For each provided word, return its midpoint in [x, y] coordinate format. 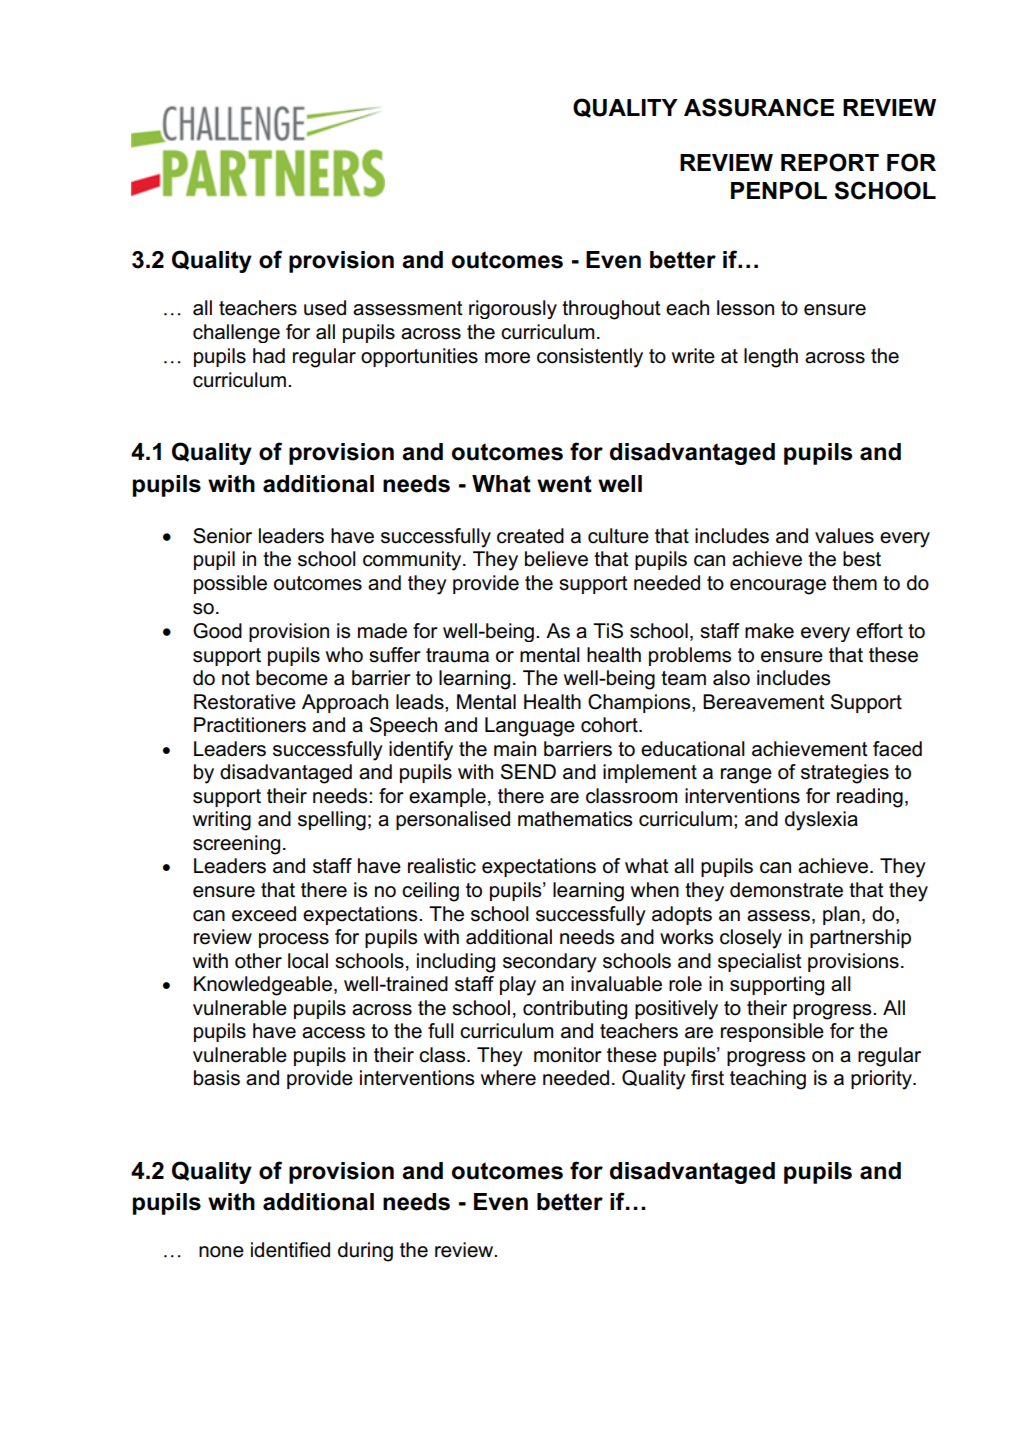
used [325, 308]
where [508, 1078]
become [292, 678]
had [269, 356]
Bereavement [764, 702]
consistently [590, 358]
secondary [550, 963]
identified [290, 1250]
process [294, 940]
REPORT [830, 162]
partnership [860, 938]
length [771, 358]
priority [882, 1080]
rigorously [513, 309]
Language [530, 727]
